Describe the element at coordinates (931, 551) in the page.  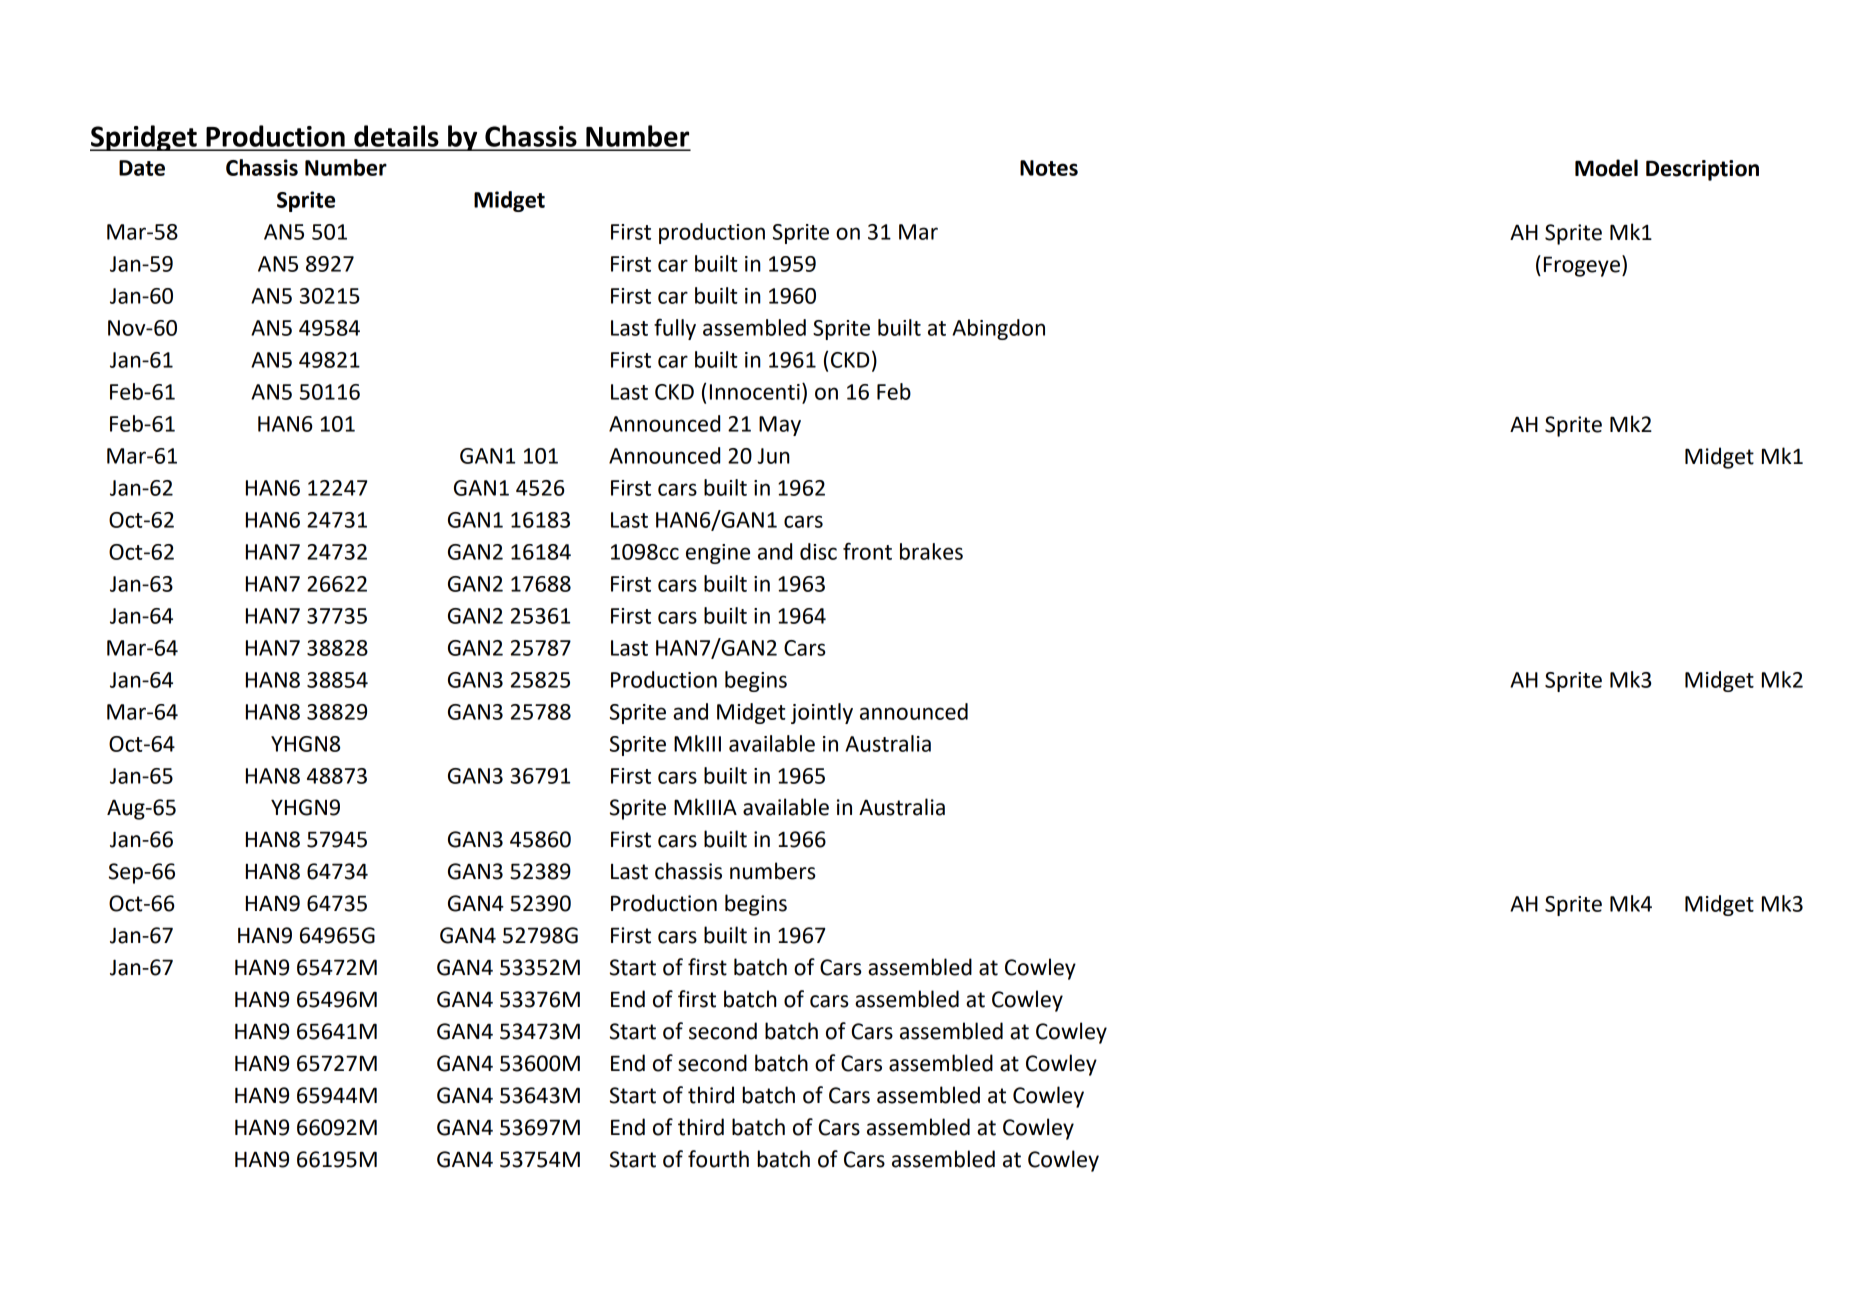
I see `brakes` at that location.
